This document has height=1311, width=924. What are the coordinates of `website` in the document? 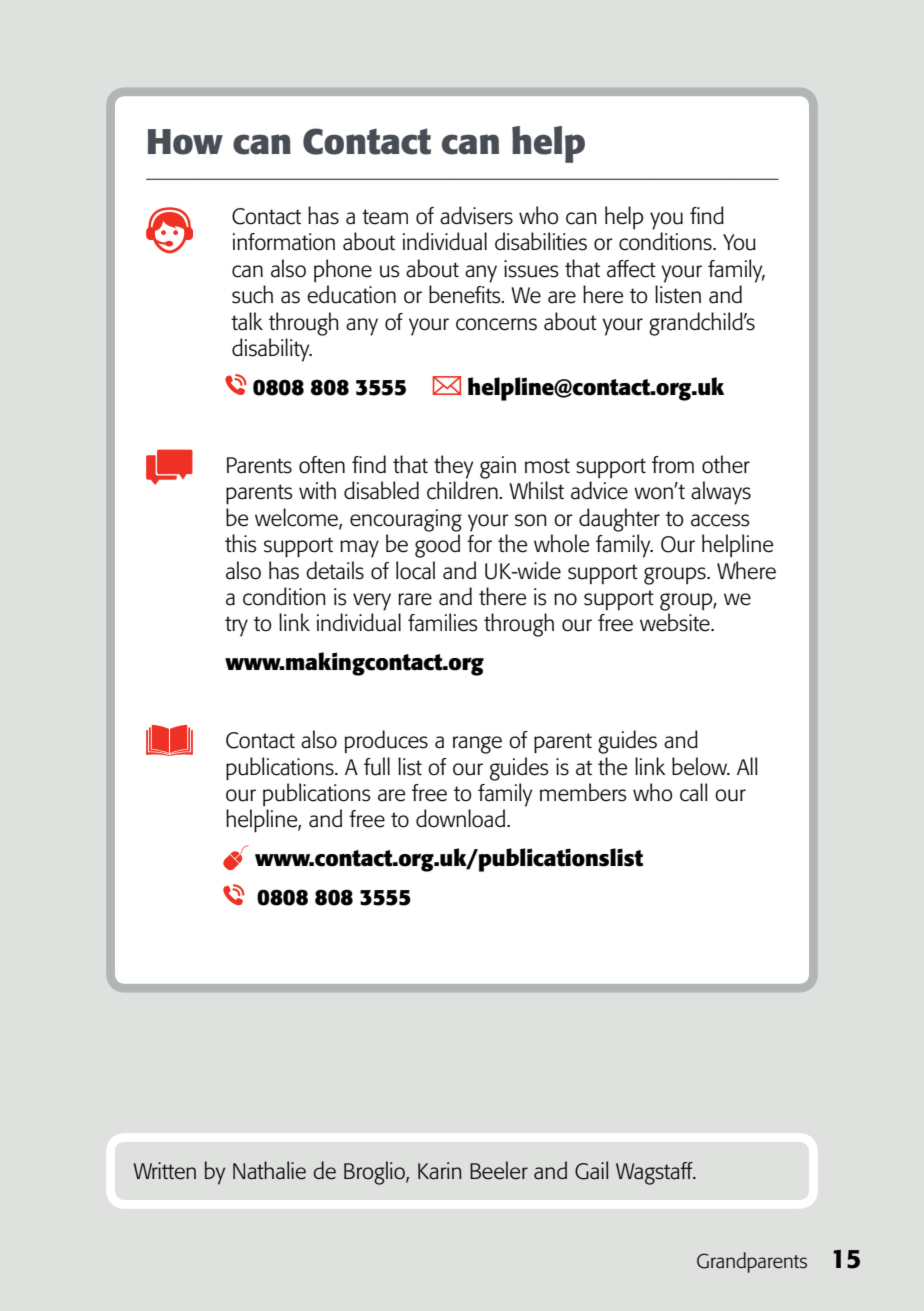 It's located at (676, 622).
